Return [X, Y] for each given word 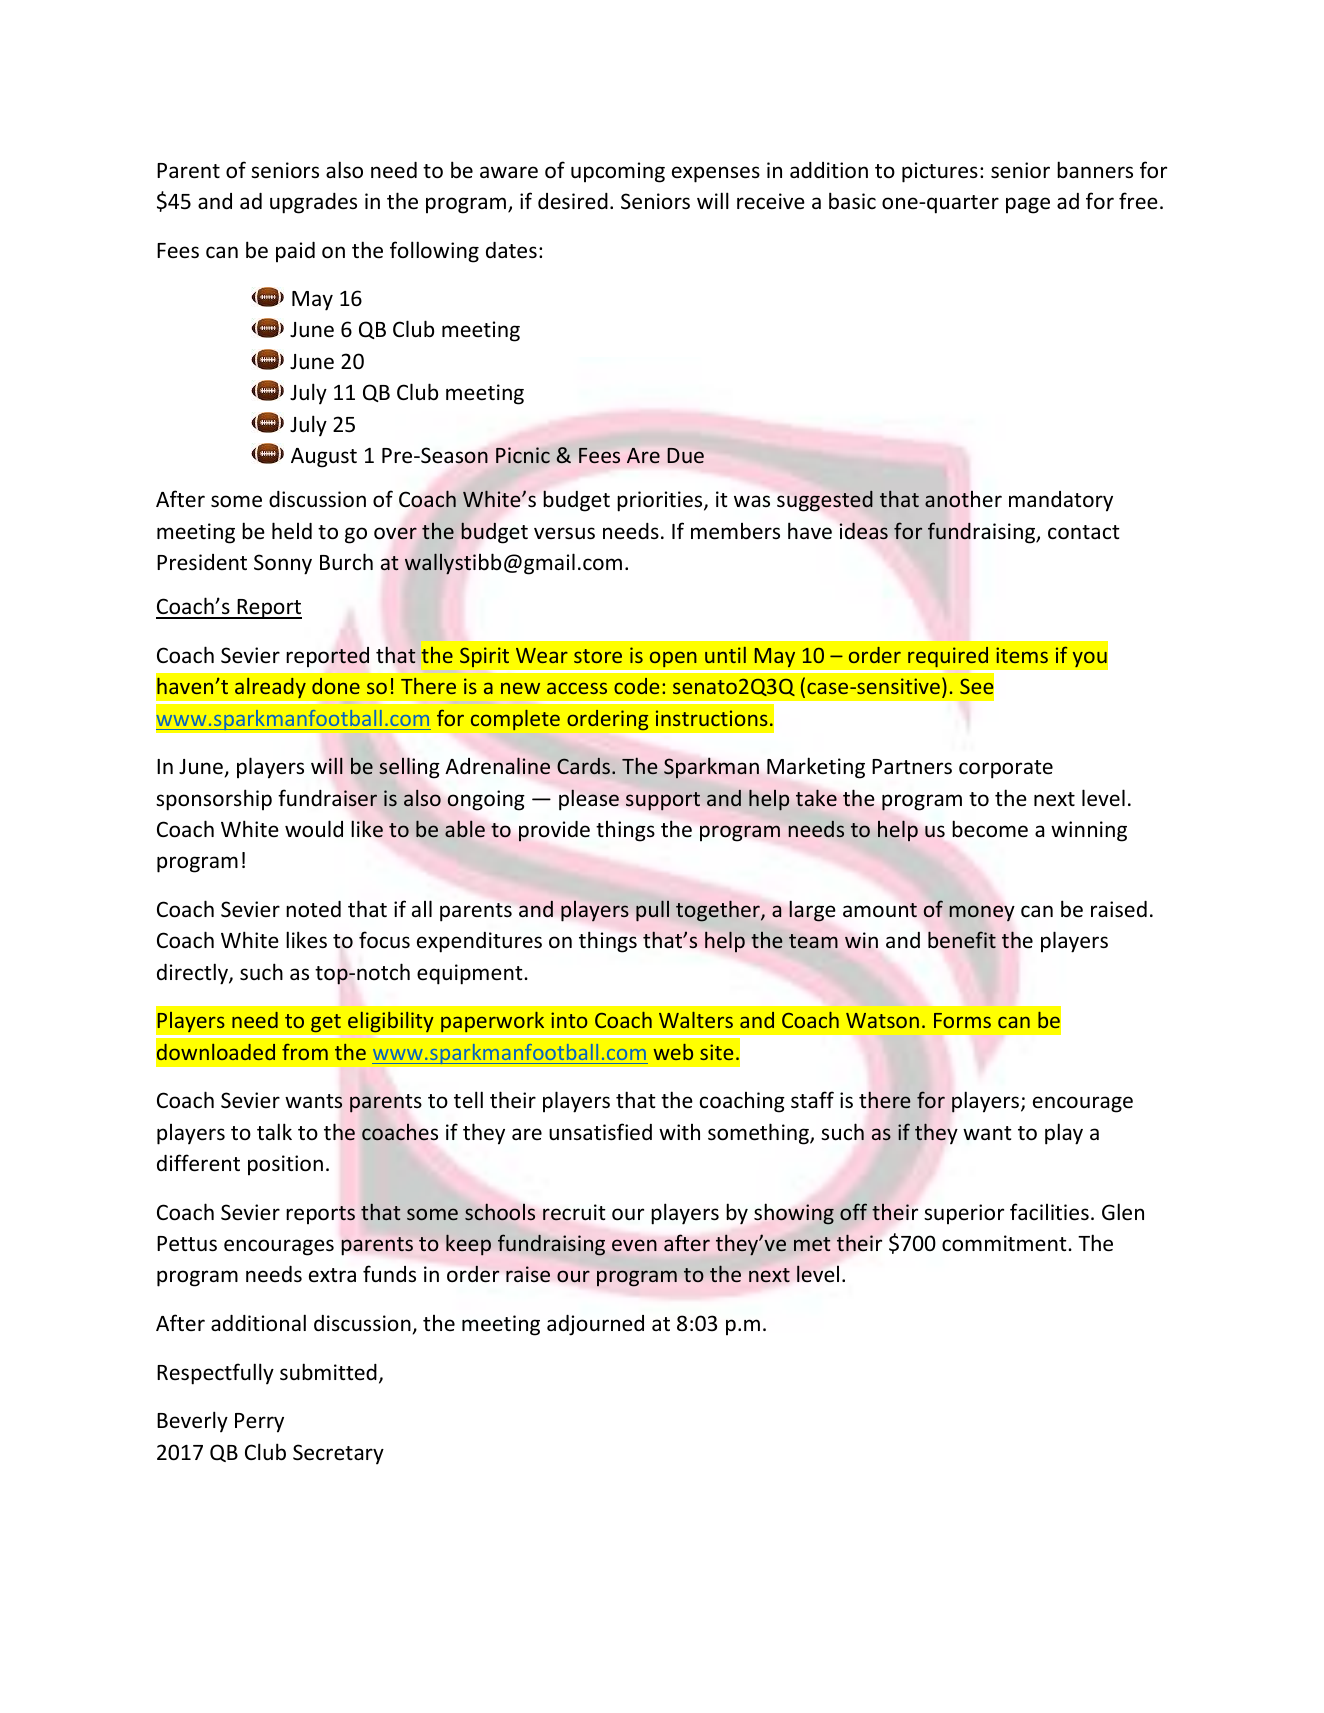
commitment [1005, 1243]
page [1028, 205]
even [634, 1245]
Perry [259, 1423]
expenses [716, 174]
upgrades [313, 203]
